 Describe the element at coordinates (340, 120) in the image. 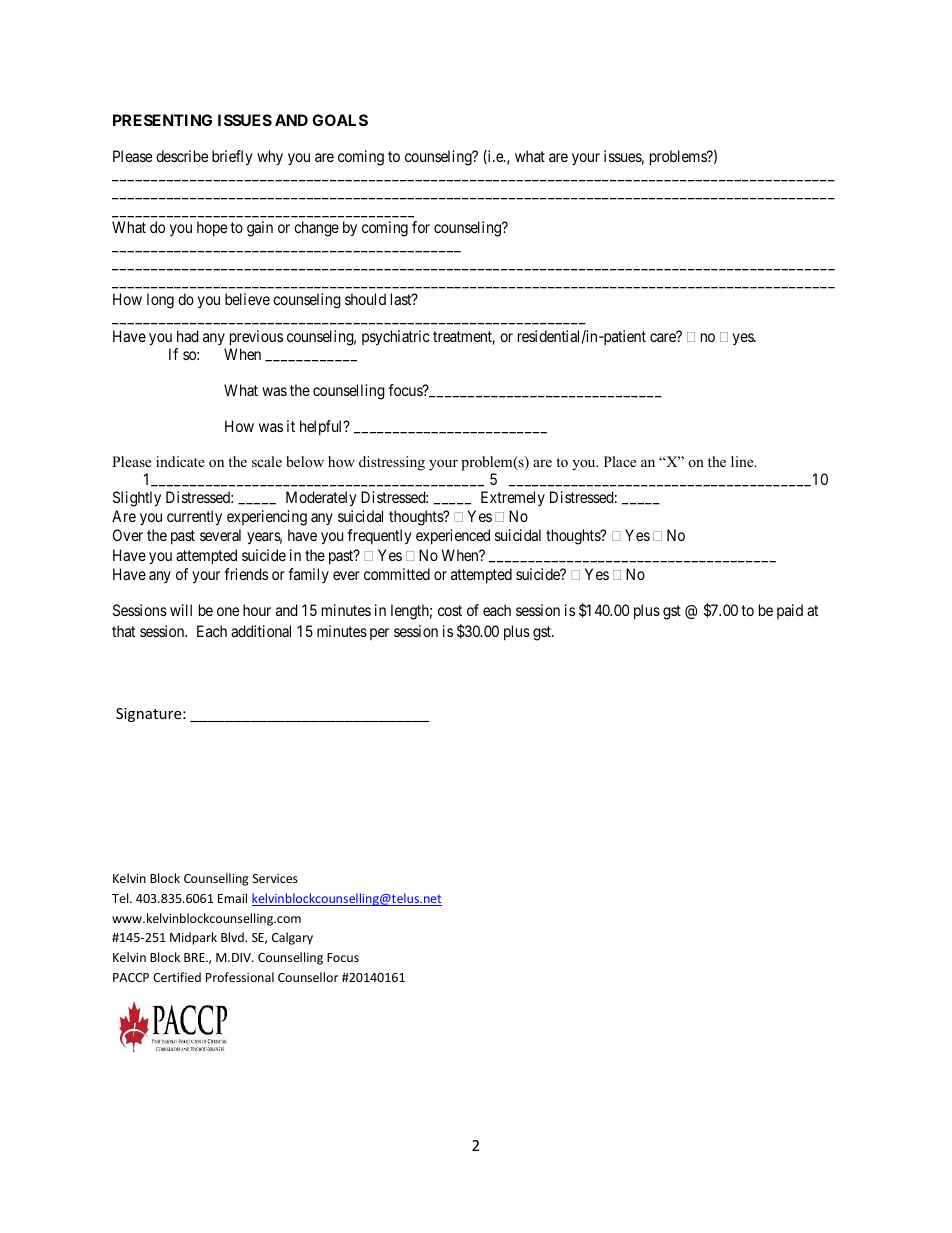

I see `GOALS` at that location.
